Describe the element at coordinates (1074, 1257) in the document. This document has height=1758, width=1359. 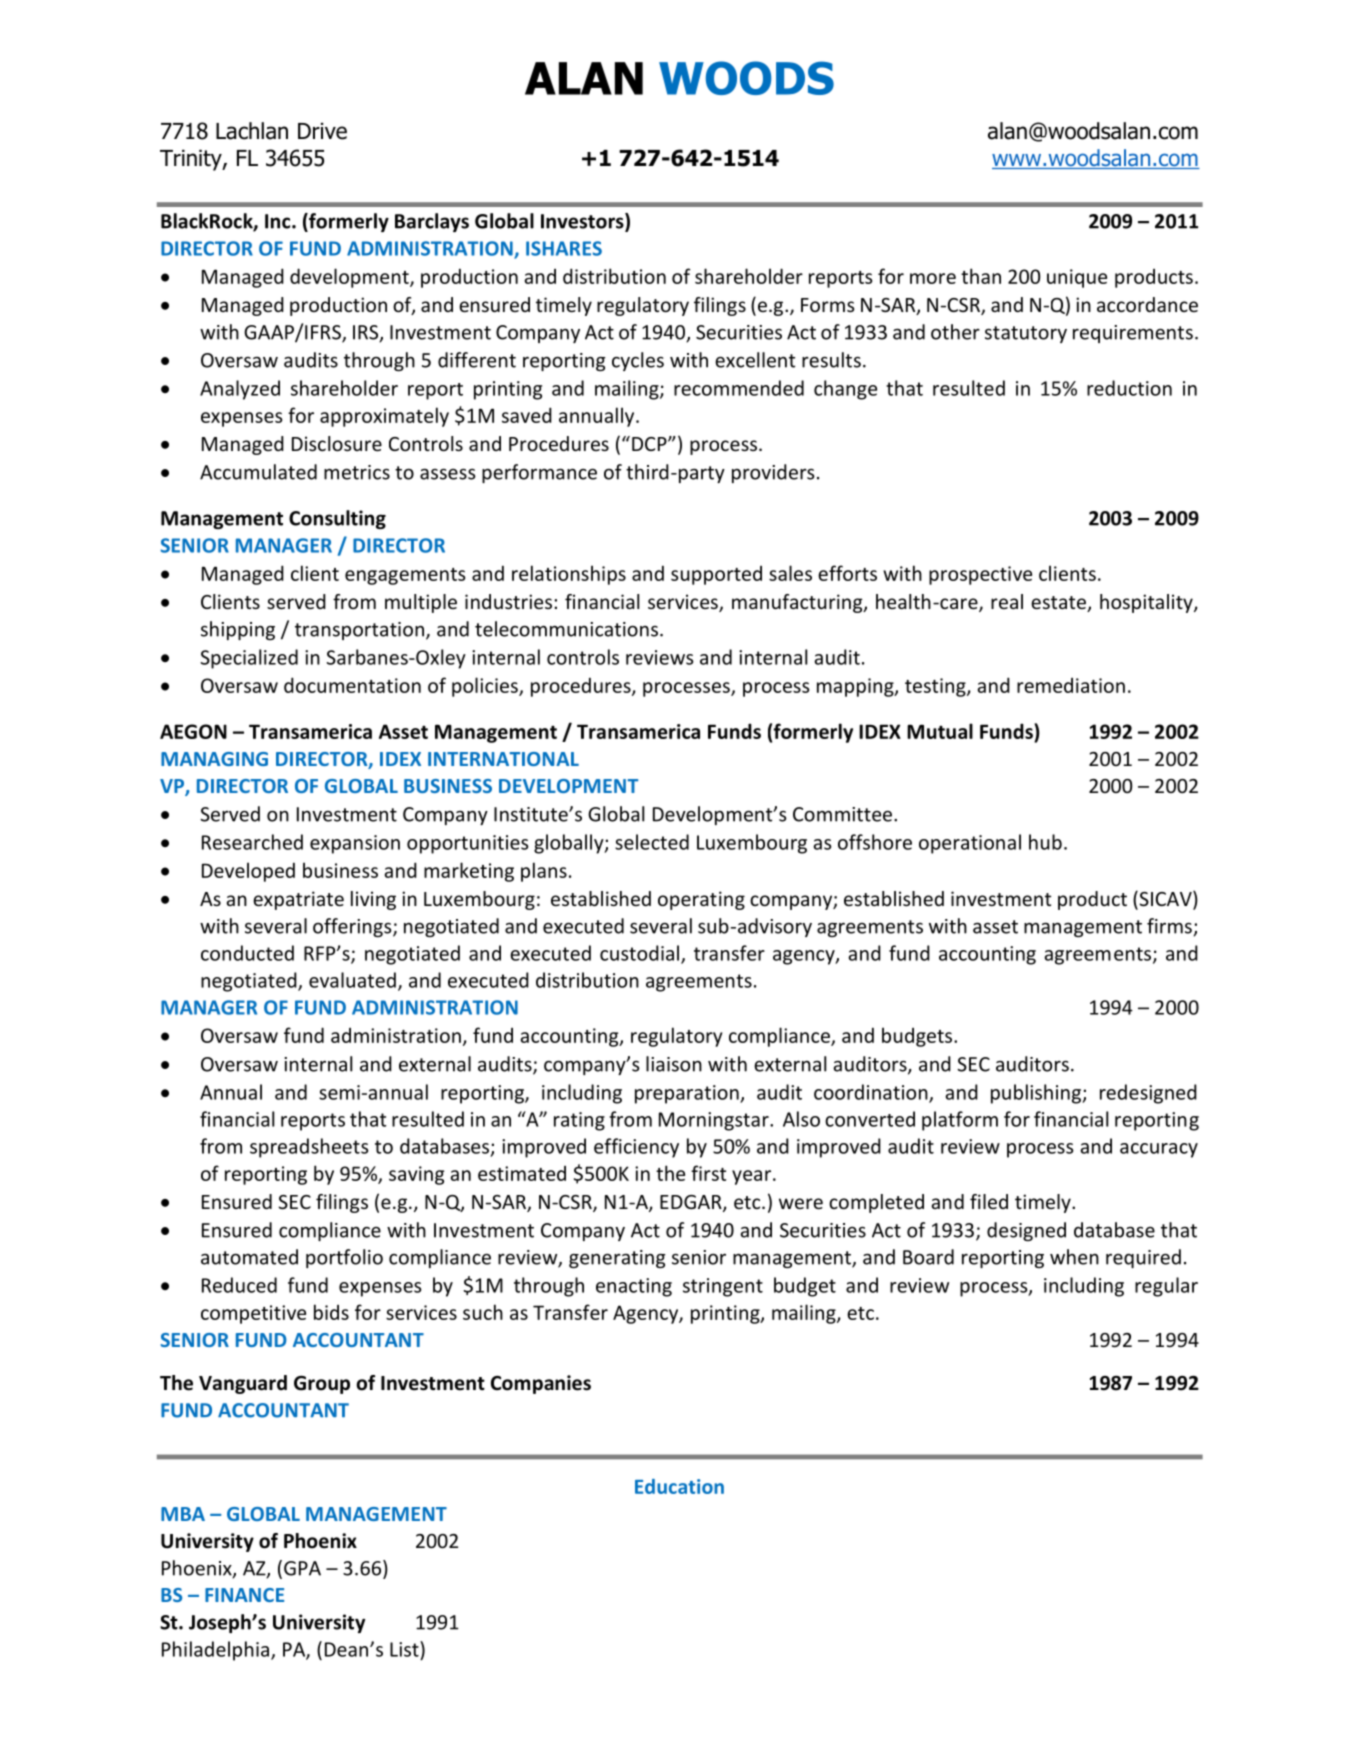
I see `when` at that location.
